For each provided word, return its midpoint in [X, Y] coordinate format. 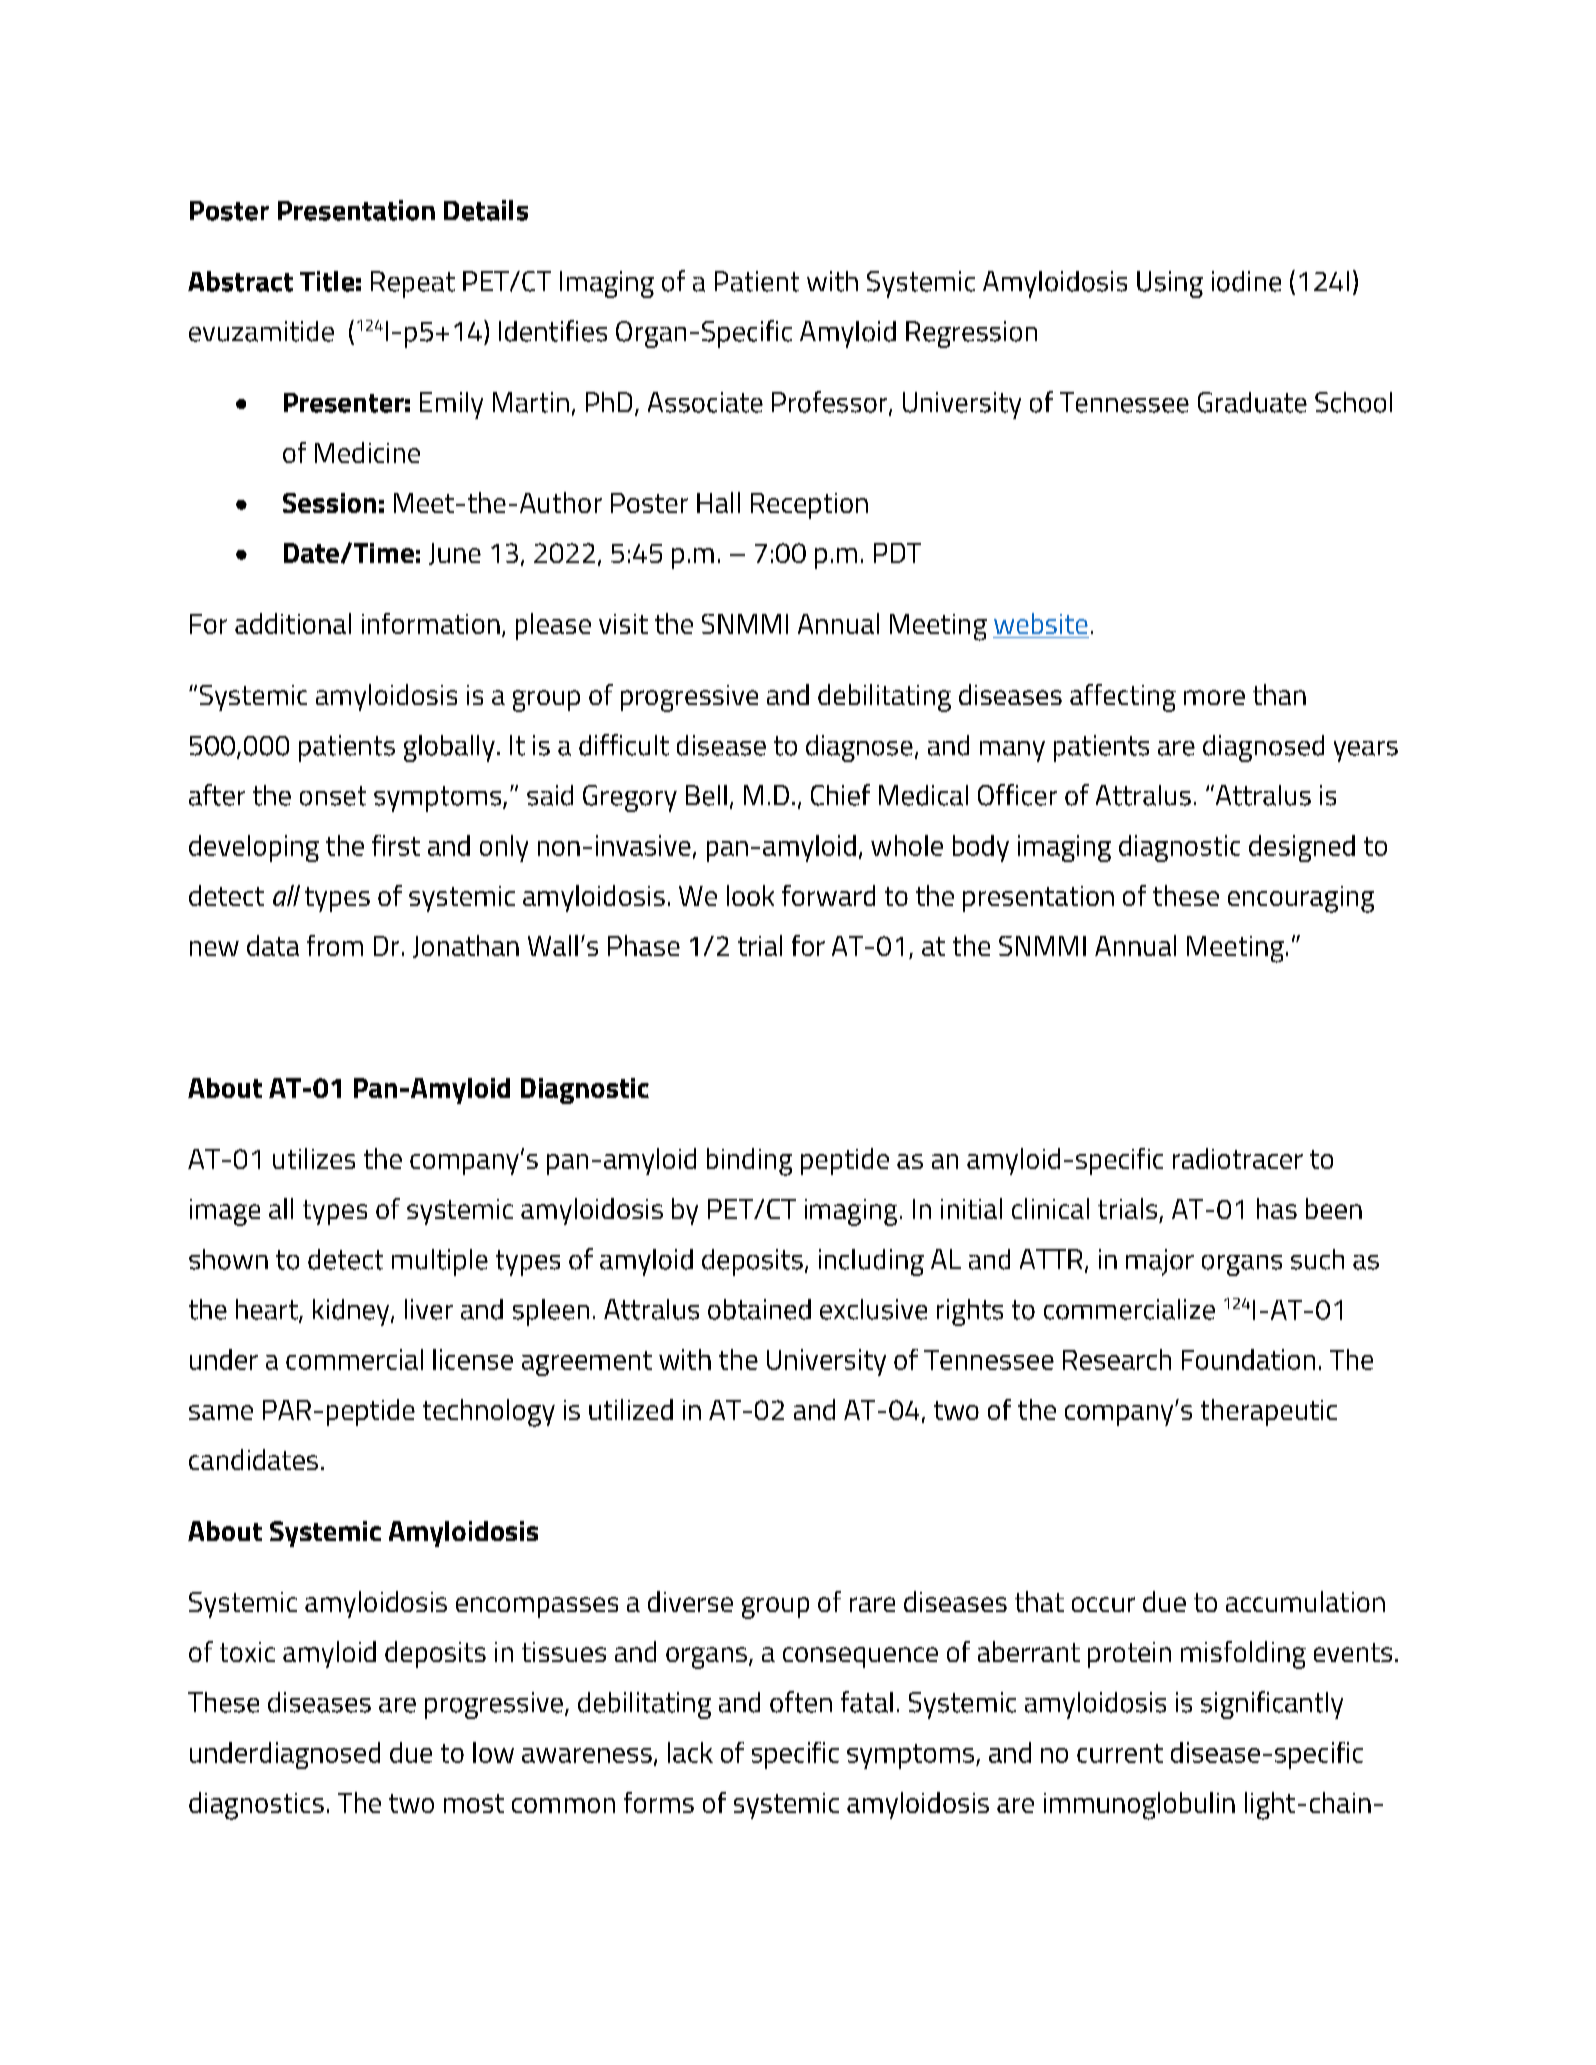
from [335, 945]
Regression [971, 334]
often [801, 1702]
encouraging [1301, 899]
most [474, 1803]
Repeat [413, 284]
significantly [1272, 1705]
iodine [1246, 281]
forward [828, 895]
